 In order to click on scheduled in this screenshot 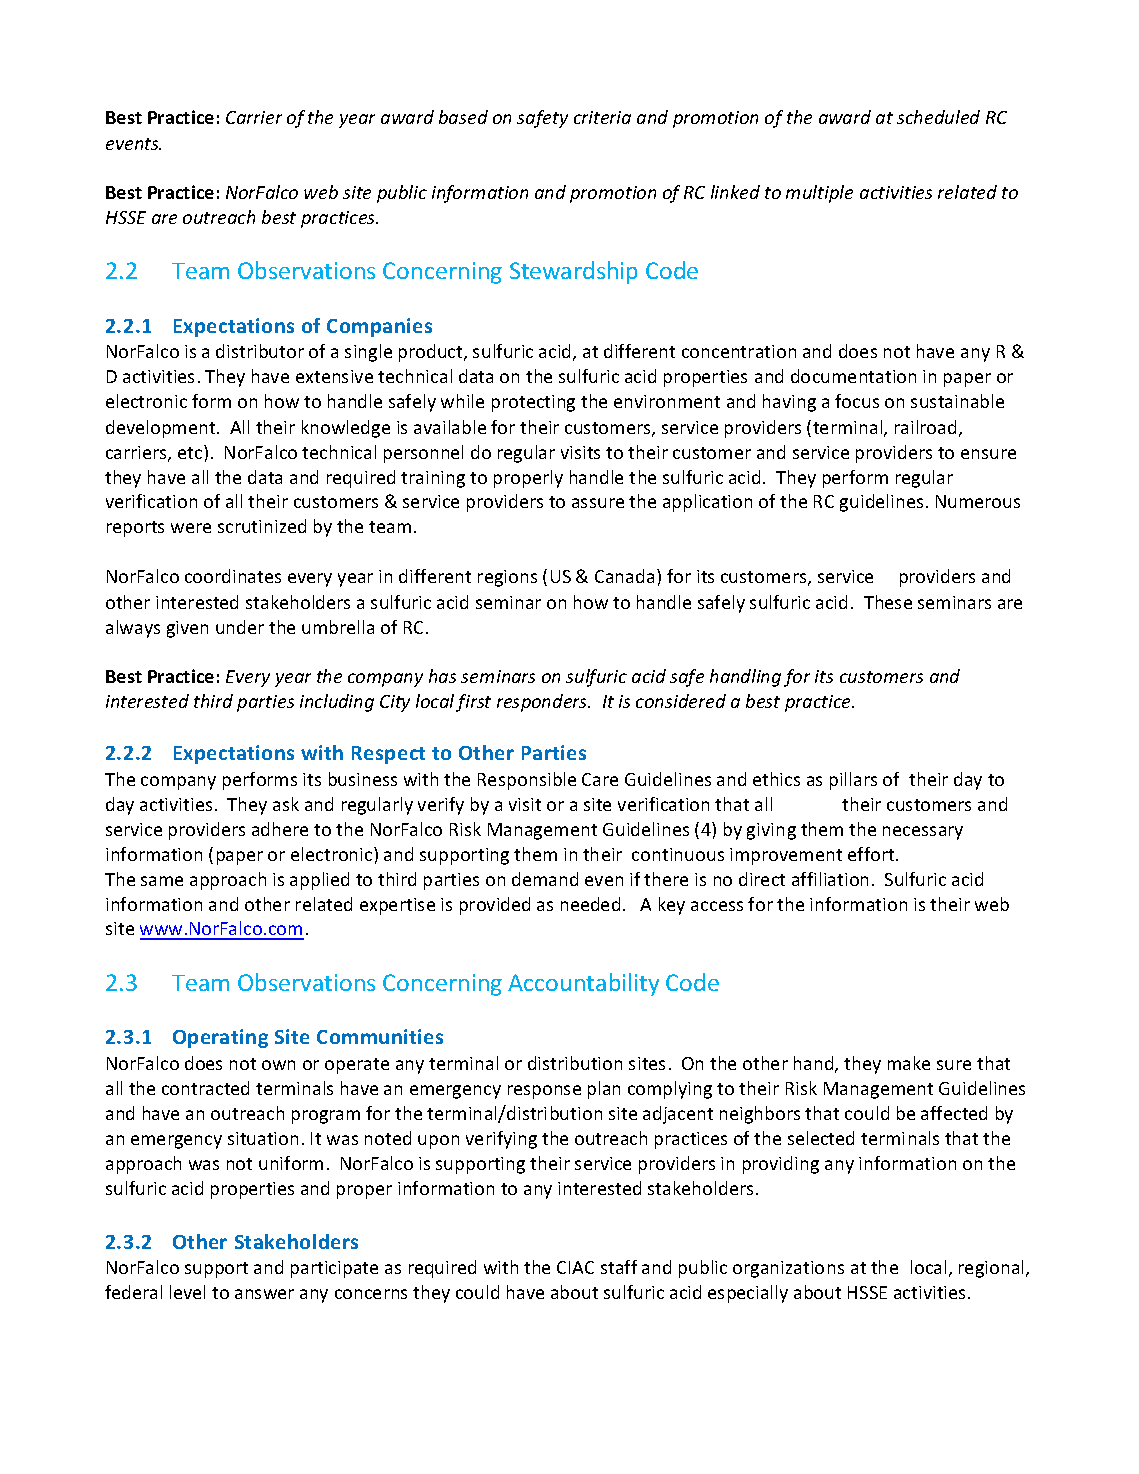, I will do `click(938, 117)`.
